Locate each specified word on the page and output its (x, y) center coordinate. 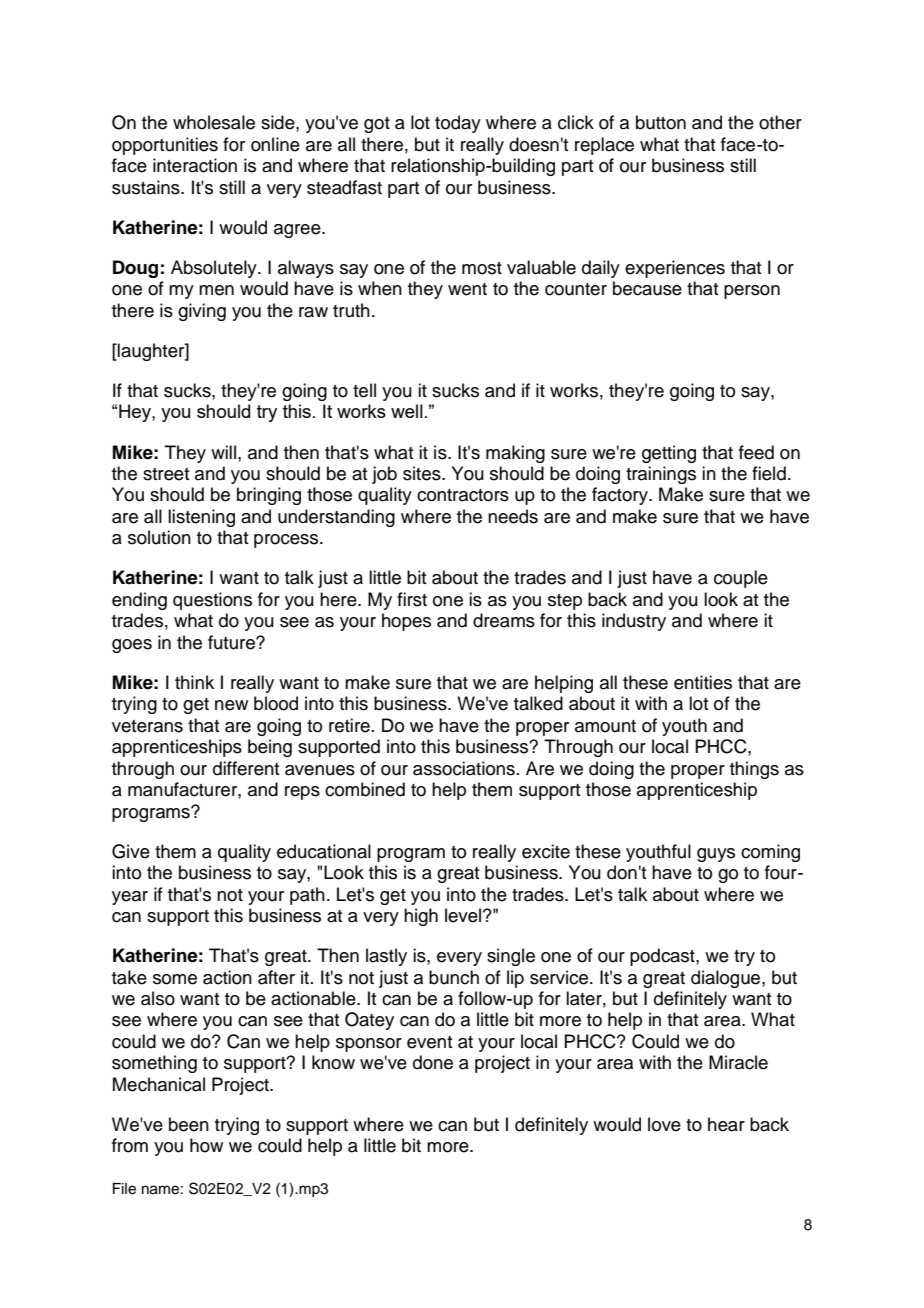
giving (202, 312)
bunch (454, 977)
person (752, 292)
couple (741, 579)
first (412, 599)
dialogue (727, 979)
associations (464, 768)
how (206, 1145)
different (246, 768)
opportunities (165, 146)
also (158, 998)
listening (201, 518)
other (780, 122)
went (467, 289)
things (754, 770)
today (458, 124)
